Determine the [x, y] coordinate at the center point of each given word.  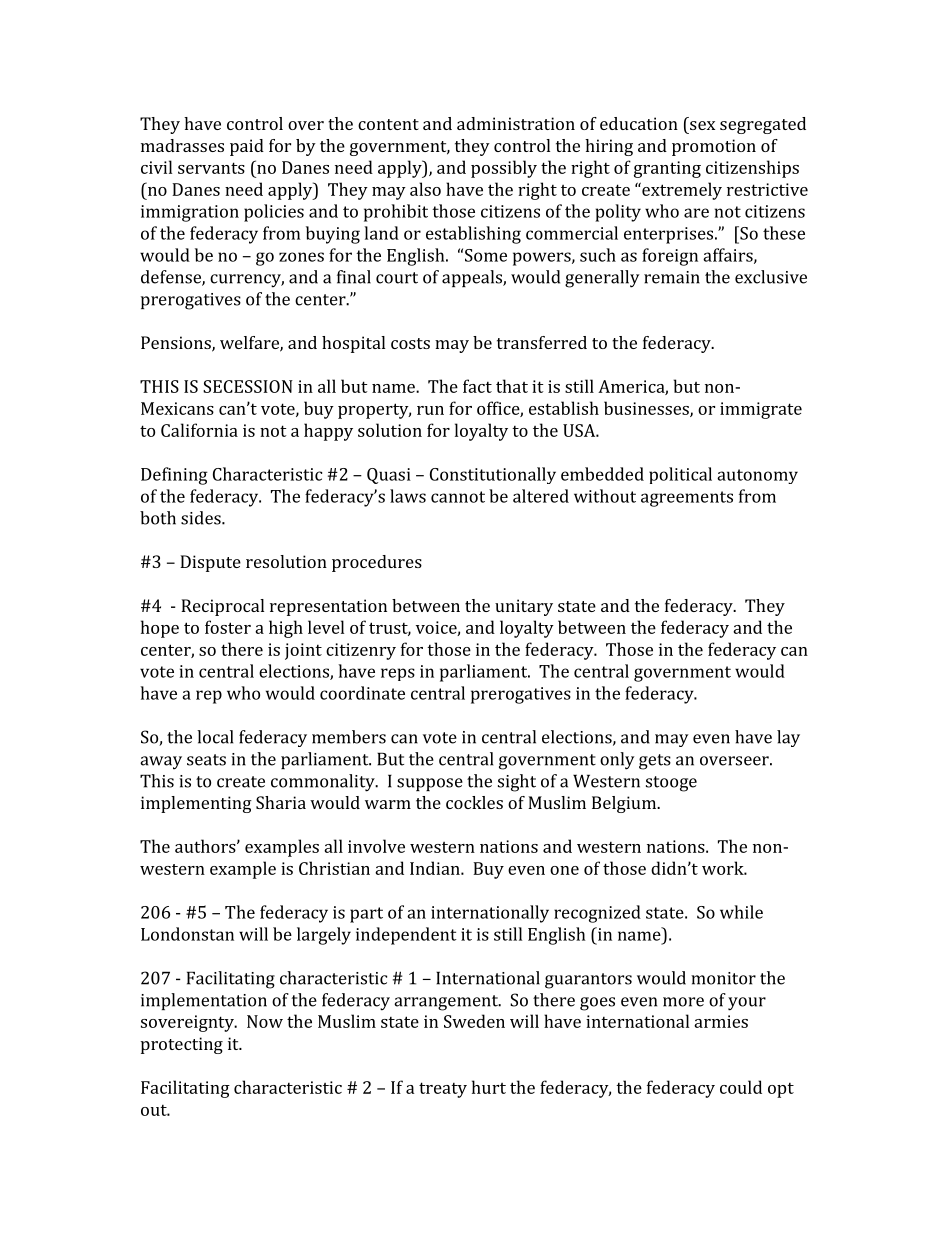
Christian [334, 868]
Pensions [177, 344]
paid [247, 147]
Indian [436, 868]
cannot [458, 497]
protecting [182, 1045]
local [215, 737]
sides [202, 518]
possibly [504, 169]
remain [672, 277]
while [741, 912]
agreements [687, 499]
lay [788, 738]
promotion [714, 147]
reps [398, 674]
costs [410, 343]
